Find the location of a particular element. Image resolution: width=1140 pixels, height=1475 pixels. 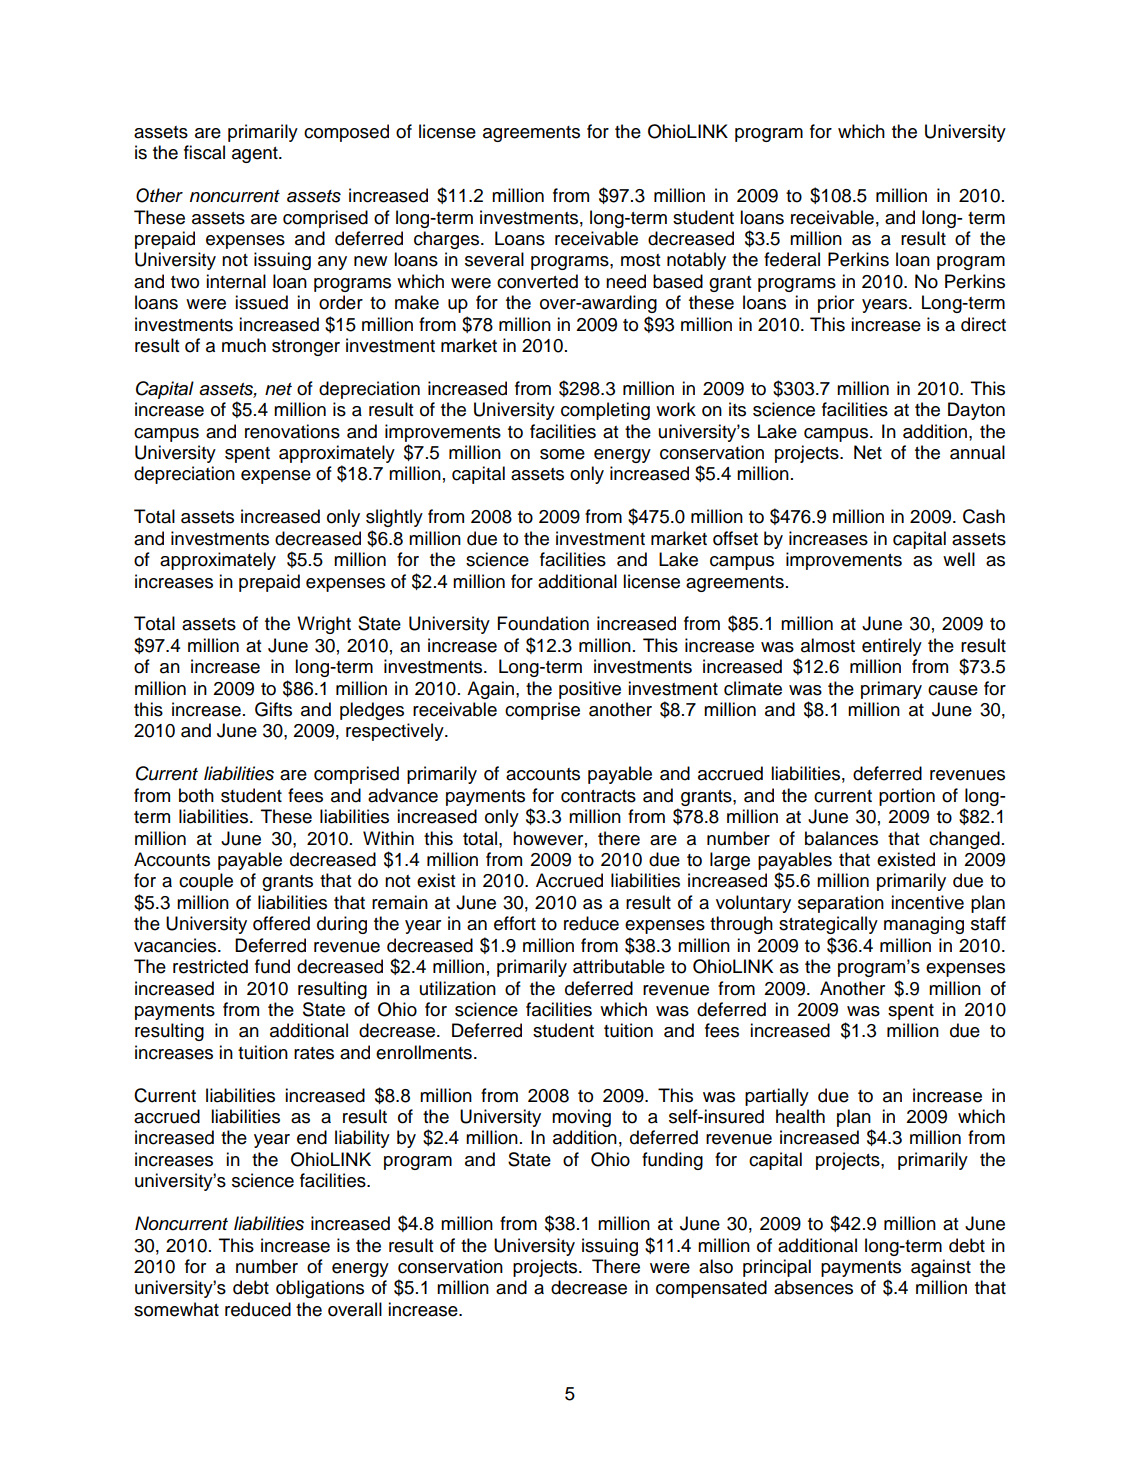

also is located at coordinates (716, 1266).
